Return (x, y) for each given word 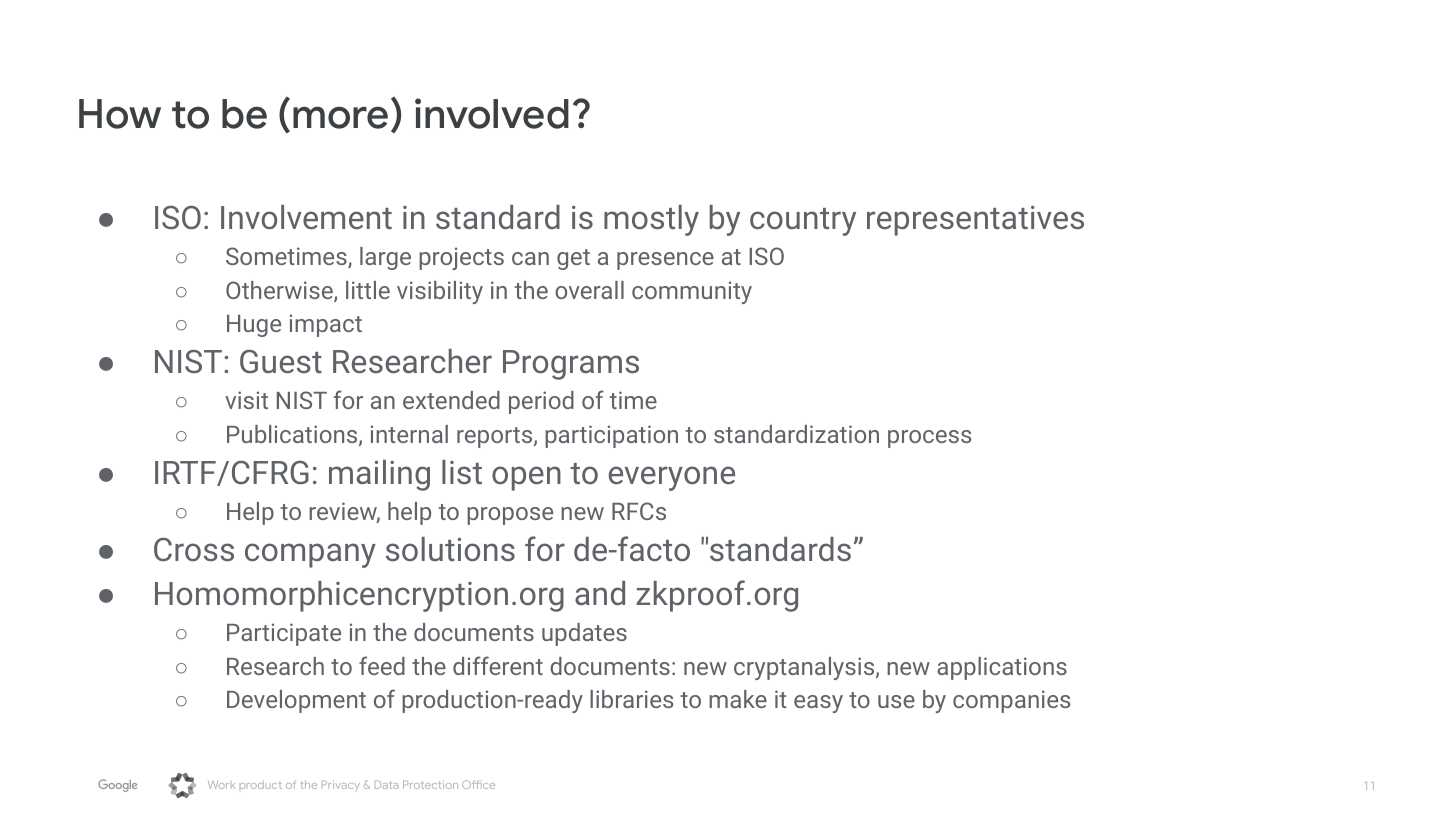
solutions (450, 549)
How (120, 114)
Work (221, 785)
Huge (254, 326)
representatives (975, 221)
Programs (571, 365)
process (929, 439)
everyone (672, 478)
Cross (194, 549)
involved (492, 113)
